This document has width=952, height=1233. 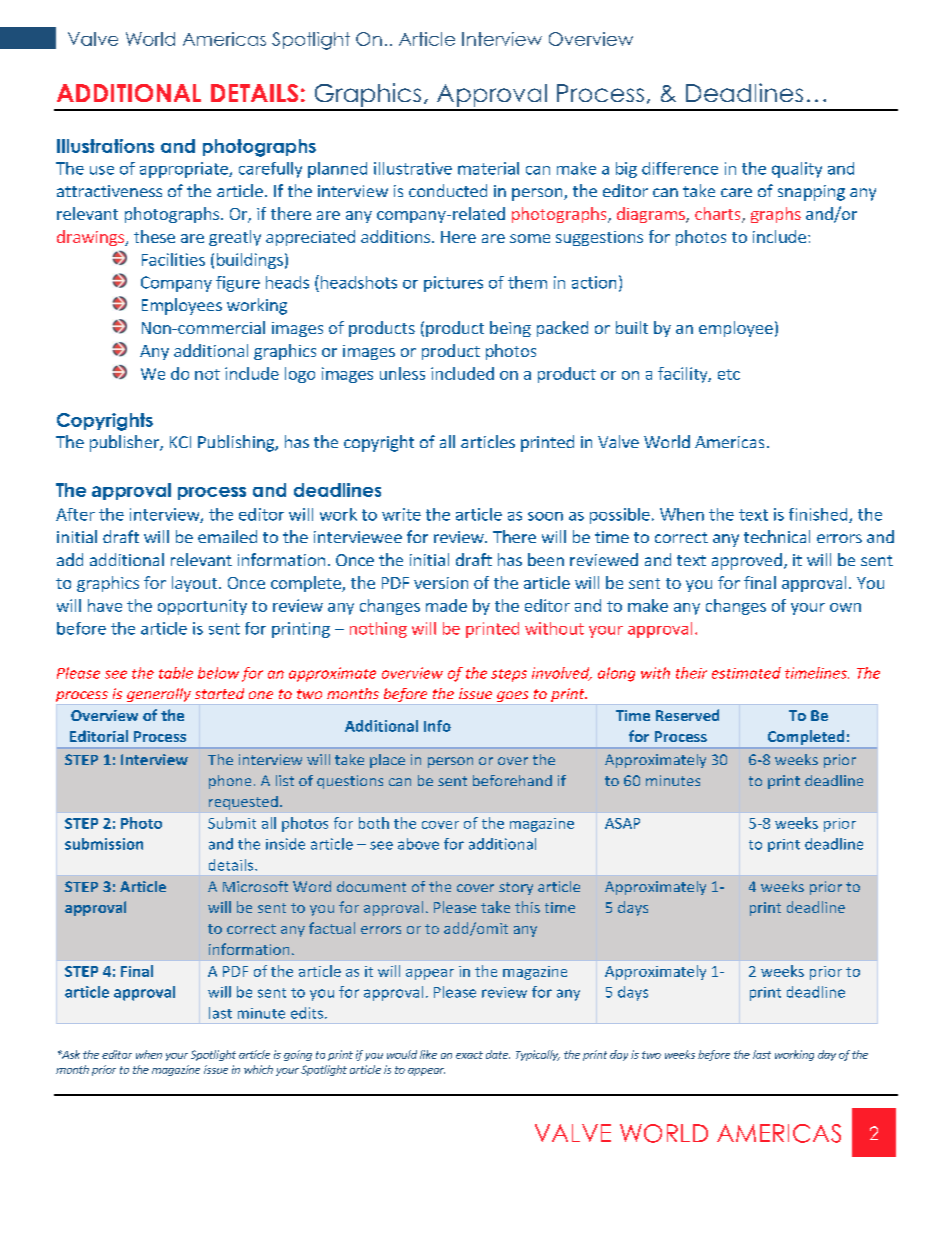 I want to click on being, so click(x=510, y=329).
